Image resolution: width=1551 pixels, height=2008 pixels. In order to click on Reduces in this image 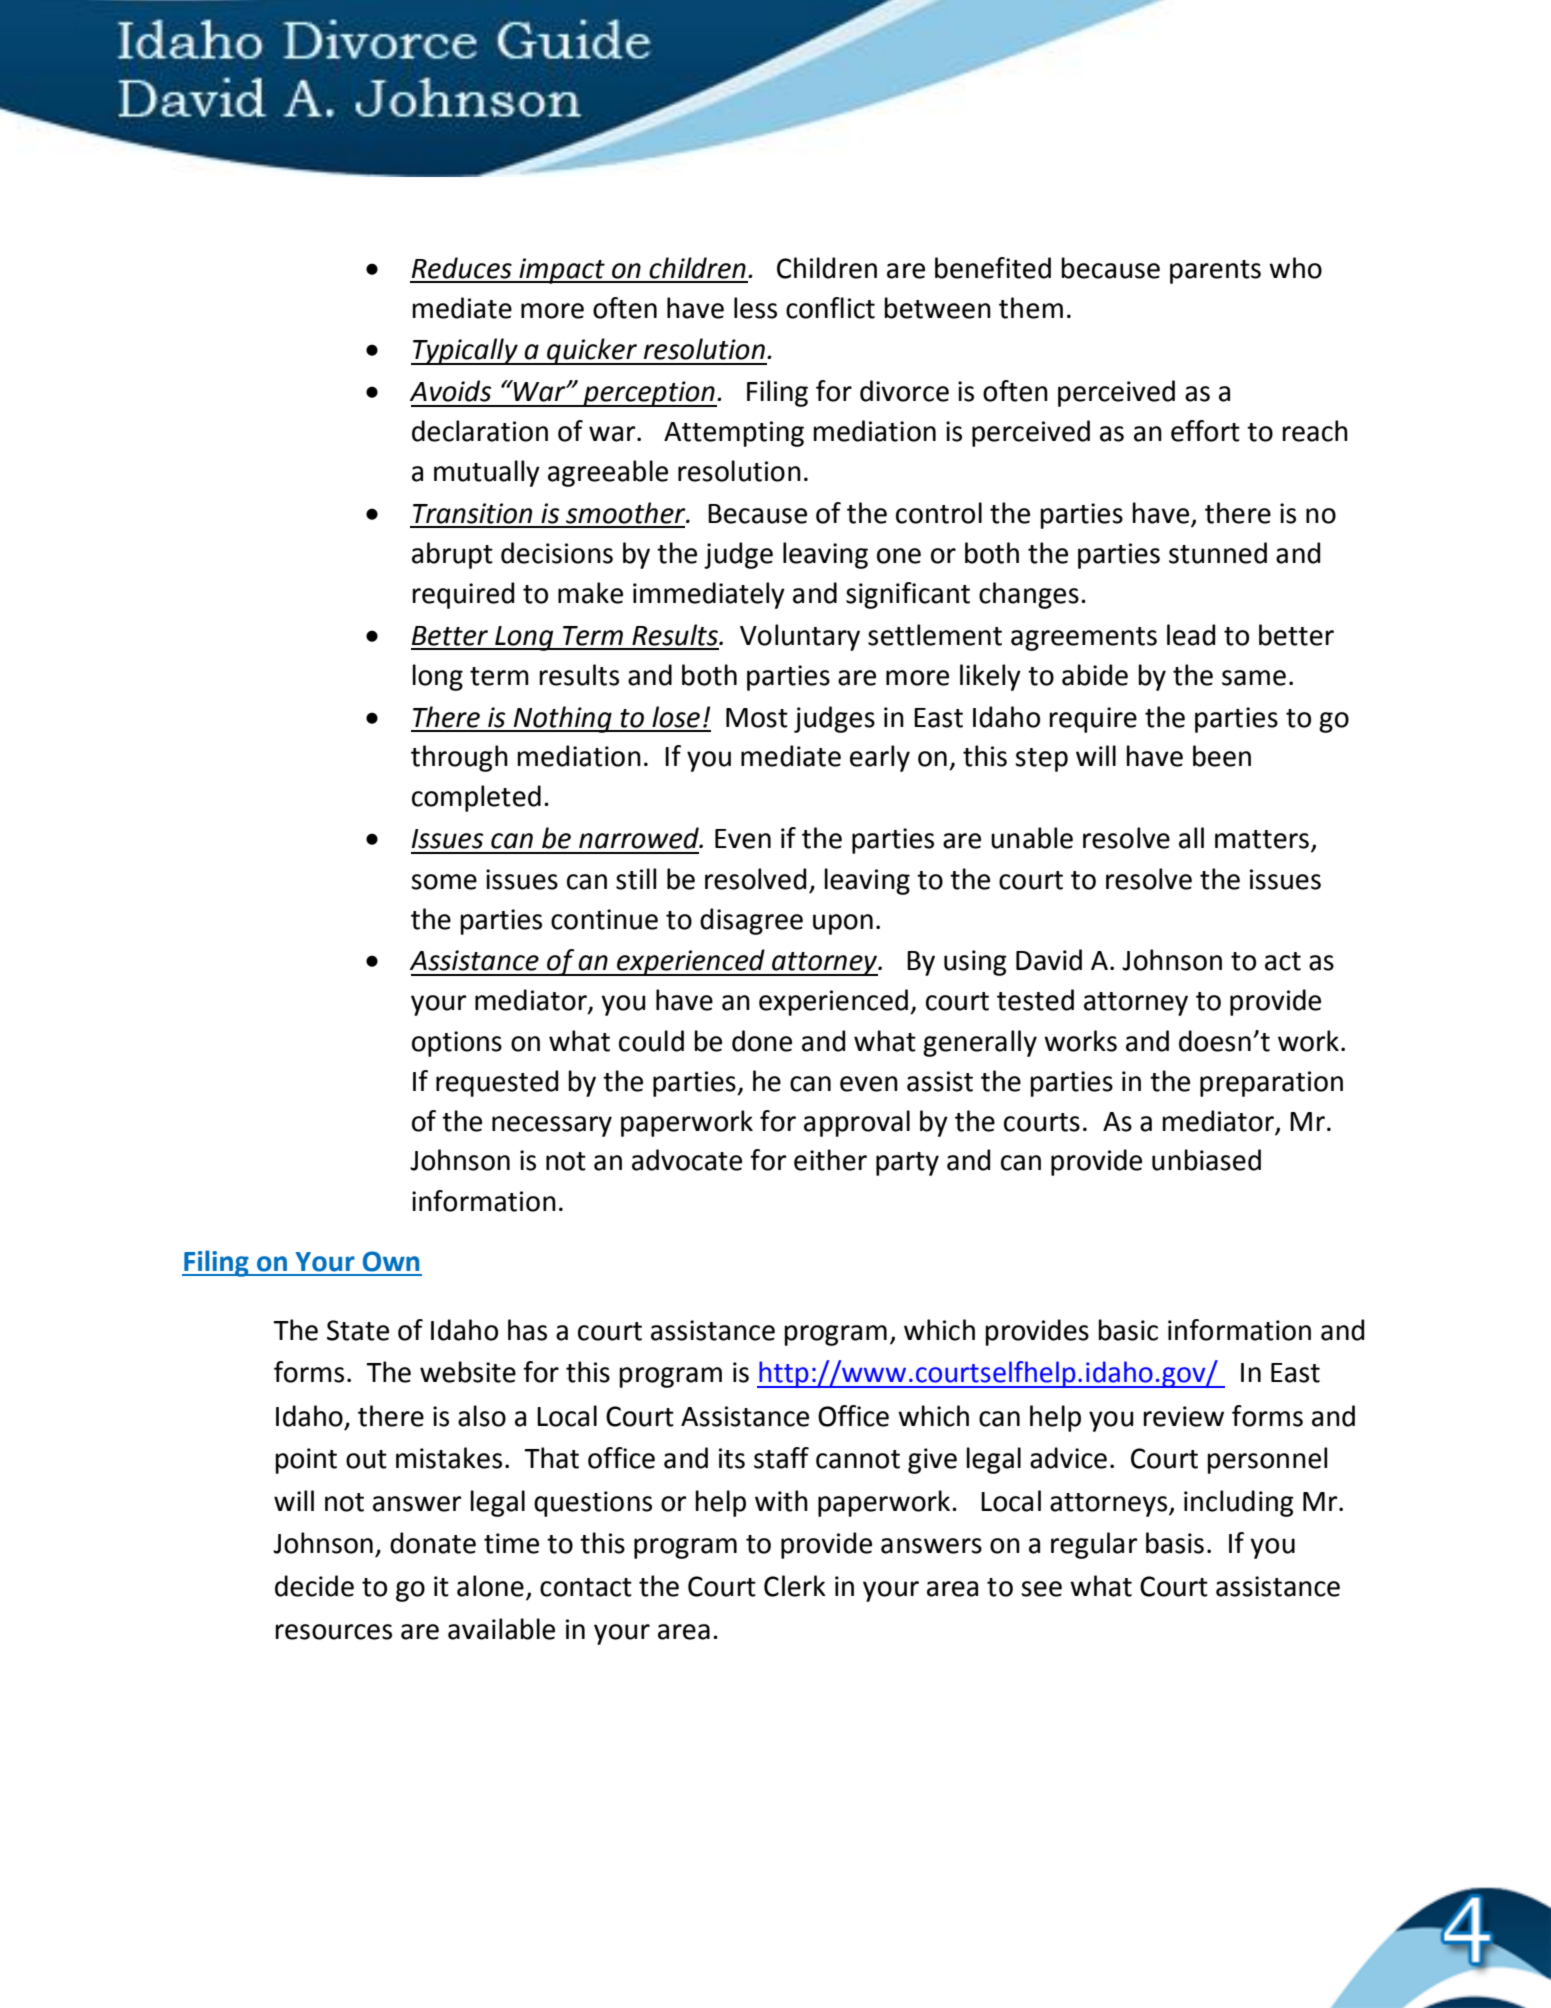, I will do `click(462, 268)`.
